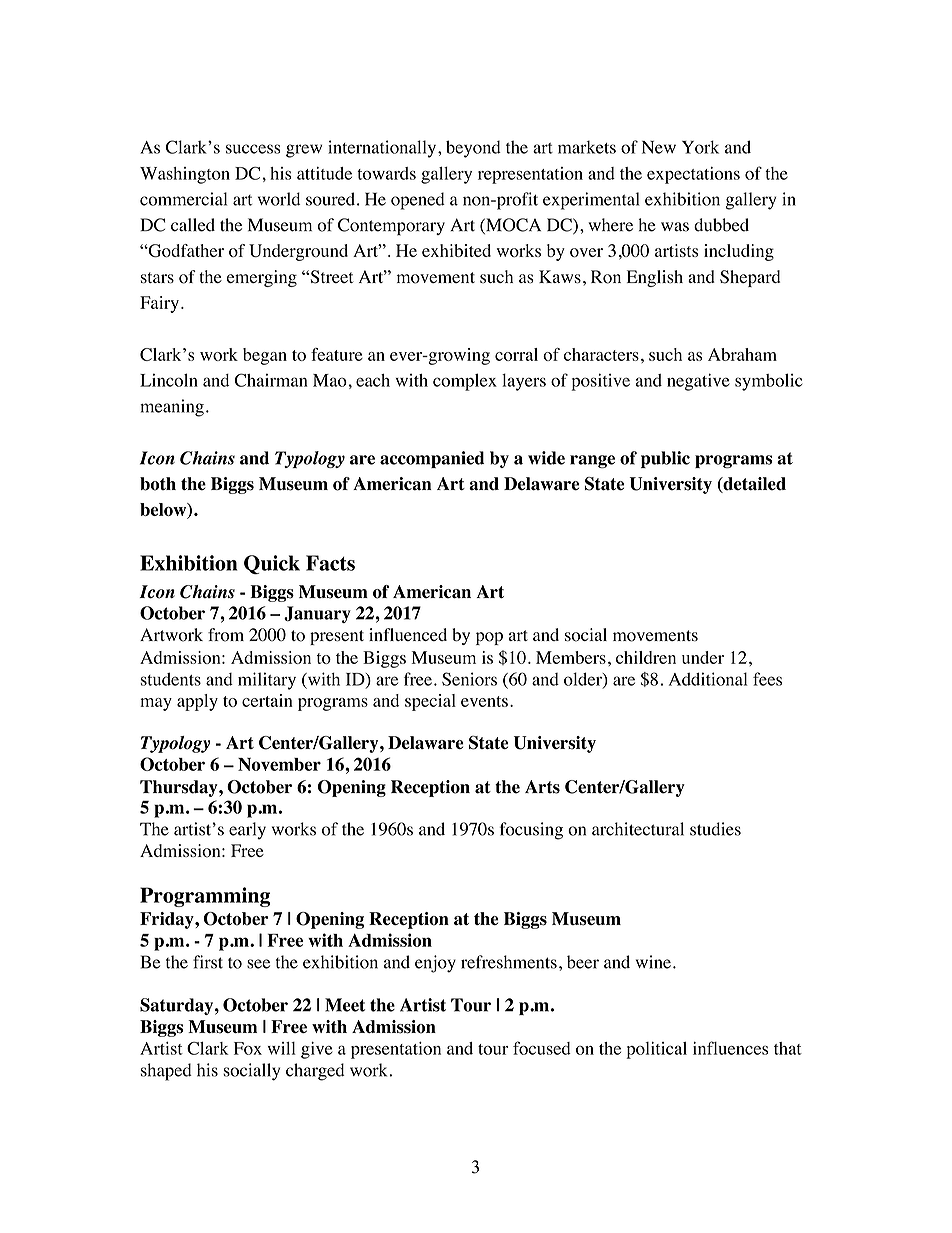 The height and width of the screenshot is (1233, 952). I want to click on events, so click(484, 701).
